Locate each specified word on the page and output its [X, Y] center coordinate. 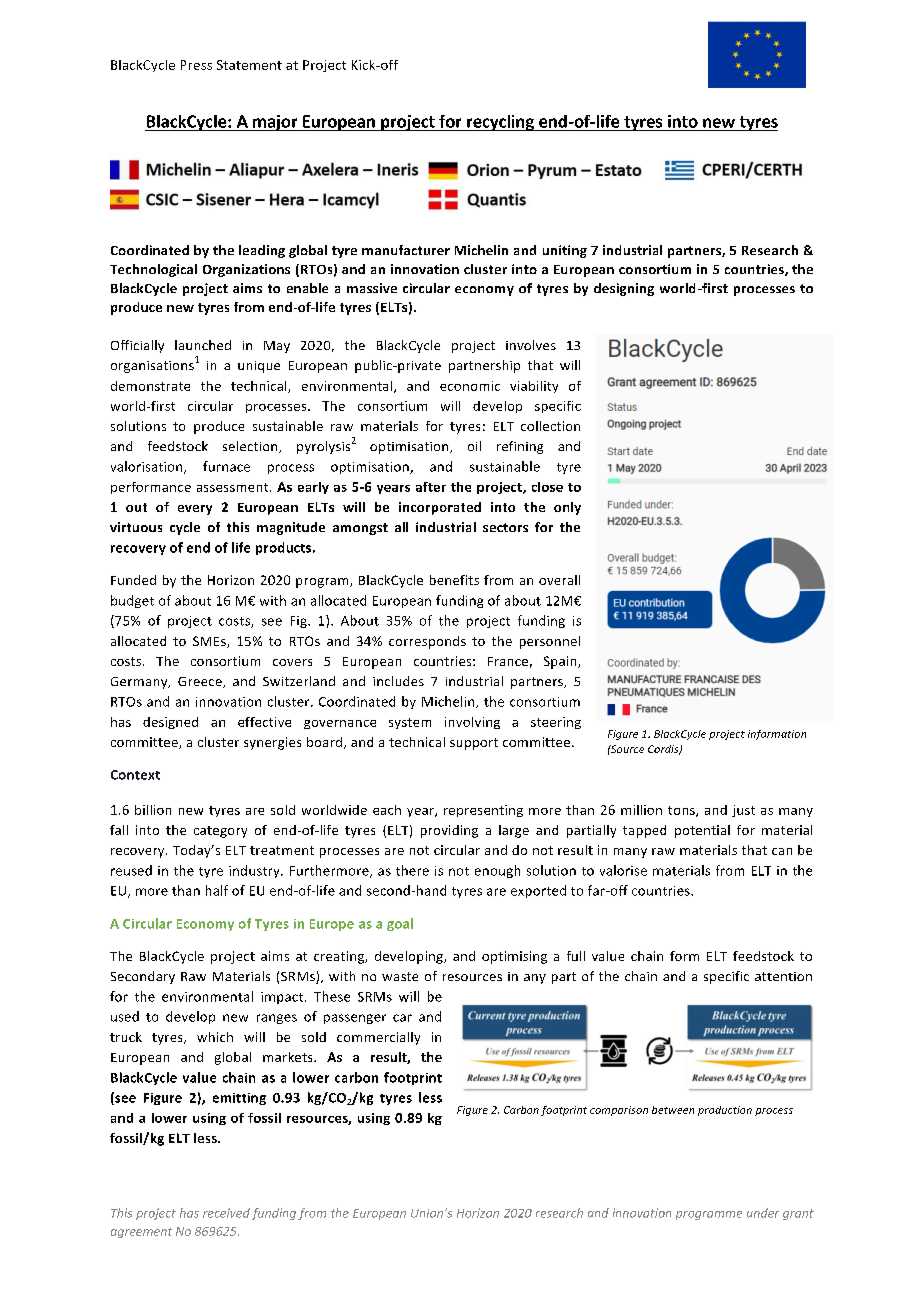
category [220, 832]
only [567, 508]
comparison [619, 1111]
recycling [500, 123]
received [226, 1213]
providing [449, 831]
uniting [565, 251]
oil [474, 446]
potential [702, 831]
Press [196, 65]
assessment [234, 487]
